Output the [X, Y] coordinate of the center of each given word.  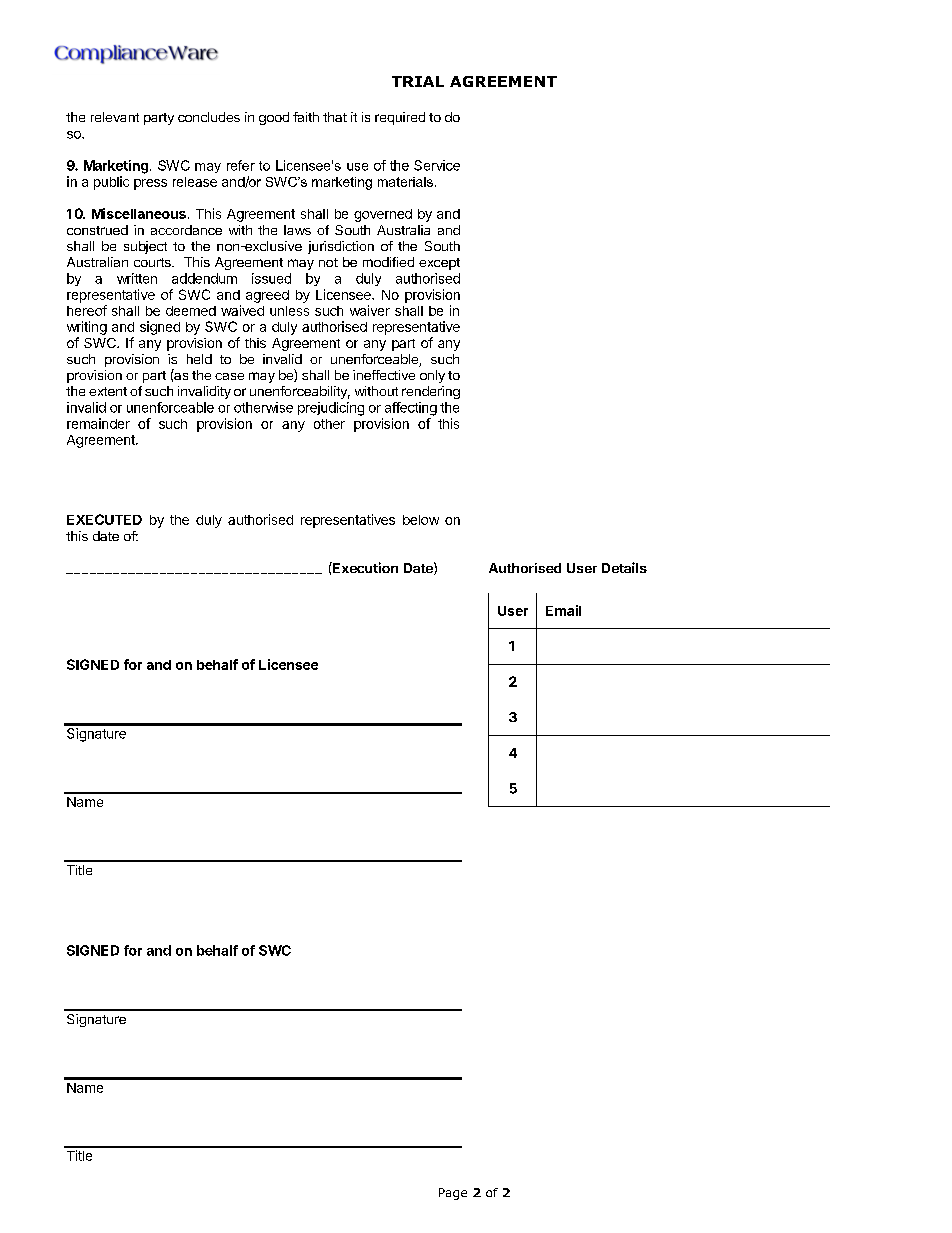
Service [437, 165]
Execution [364, 567]
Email [563, 610]
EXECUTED [104, 519]
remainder [98, 423]
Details [624, 567]
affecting [411, 409]
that [335, 117]
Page [453, 1194]
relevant [115, 117]
